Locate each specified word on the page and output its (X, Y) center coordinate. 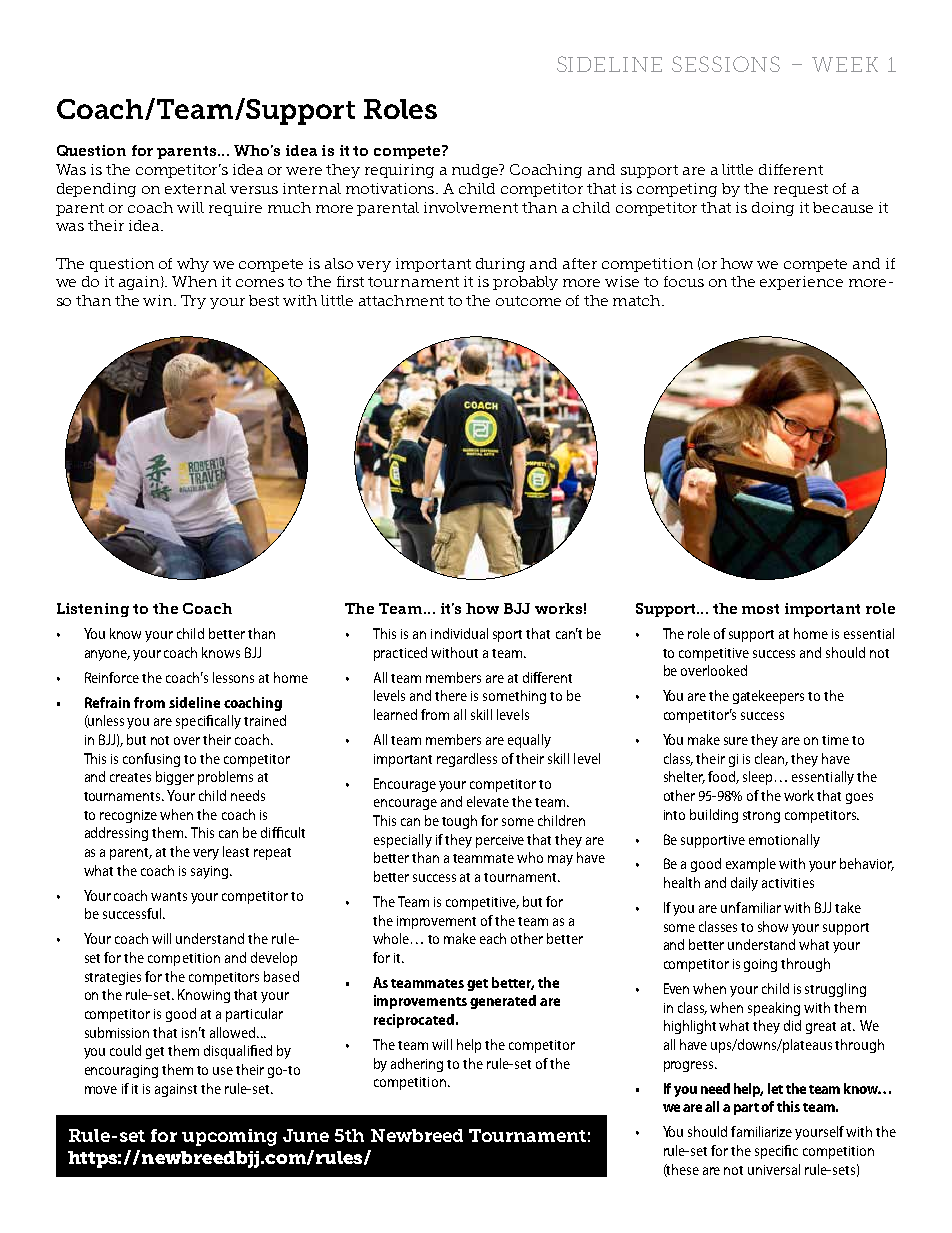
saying (211, 872)
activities (788, 883)
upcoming (229, 1137)
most (760, 609)
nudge (476, 171)
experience (801, 283)
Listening (93, 610)
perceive (500, 841)
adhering (417, 1065)
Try (193, 302)
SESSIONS (726, 64)
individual (459, 633)
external (195, 188)
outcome (528, 301)
